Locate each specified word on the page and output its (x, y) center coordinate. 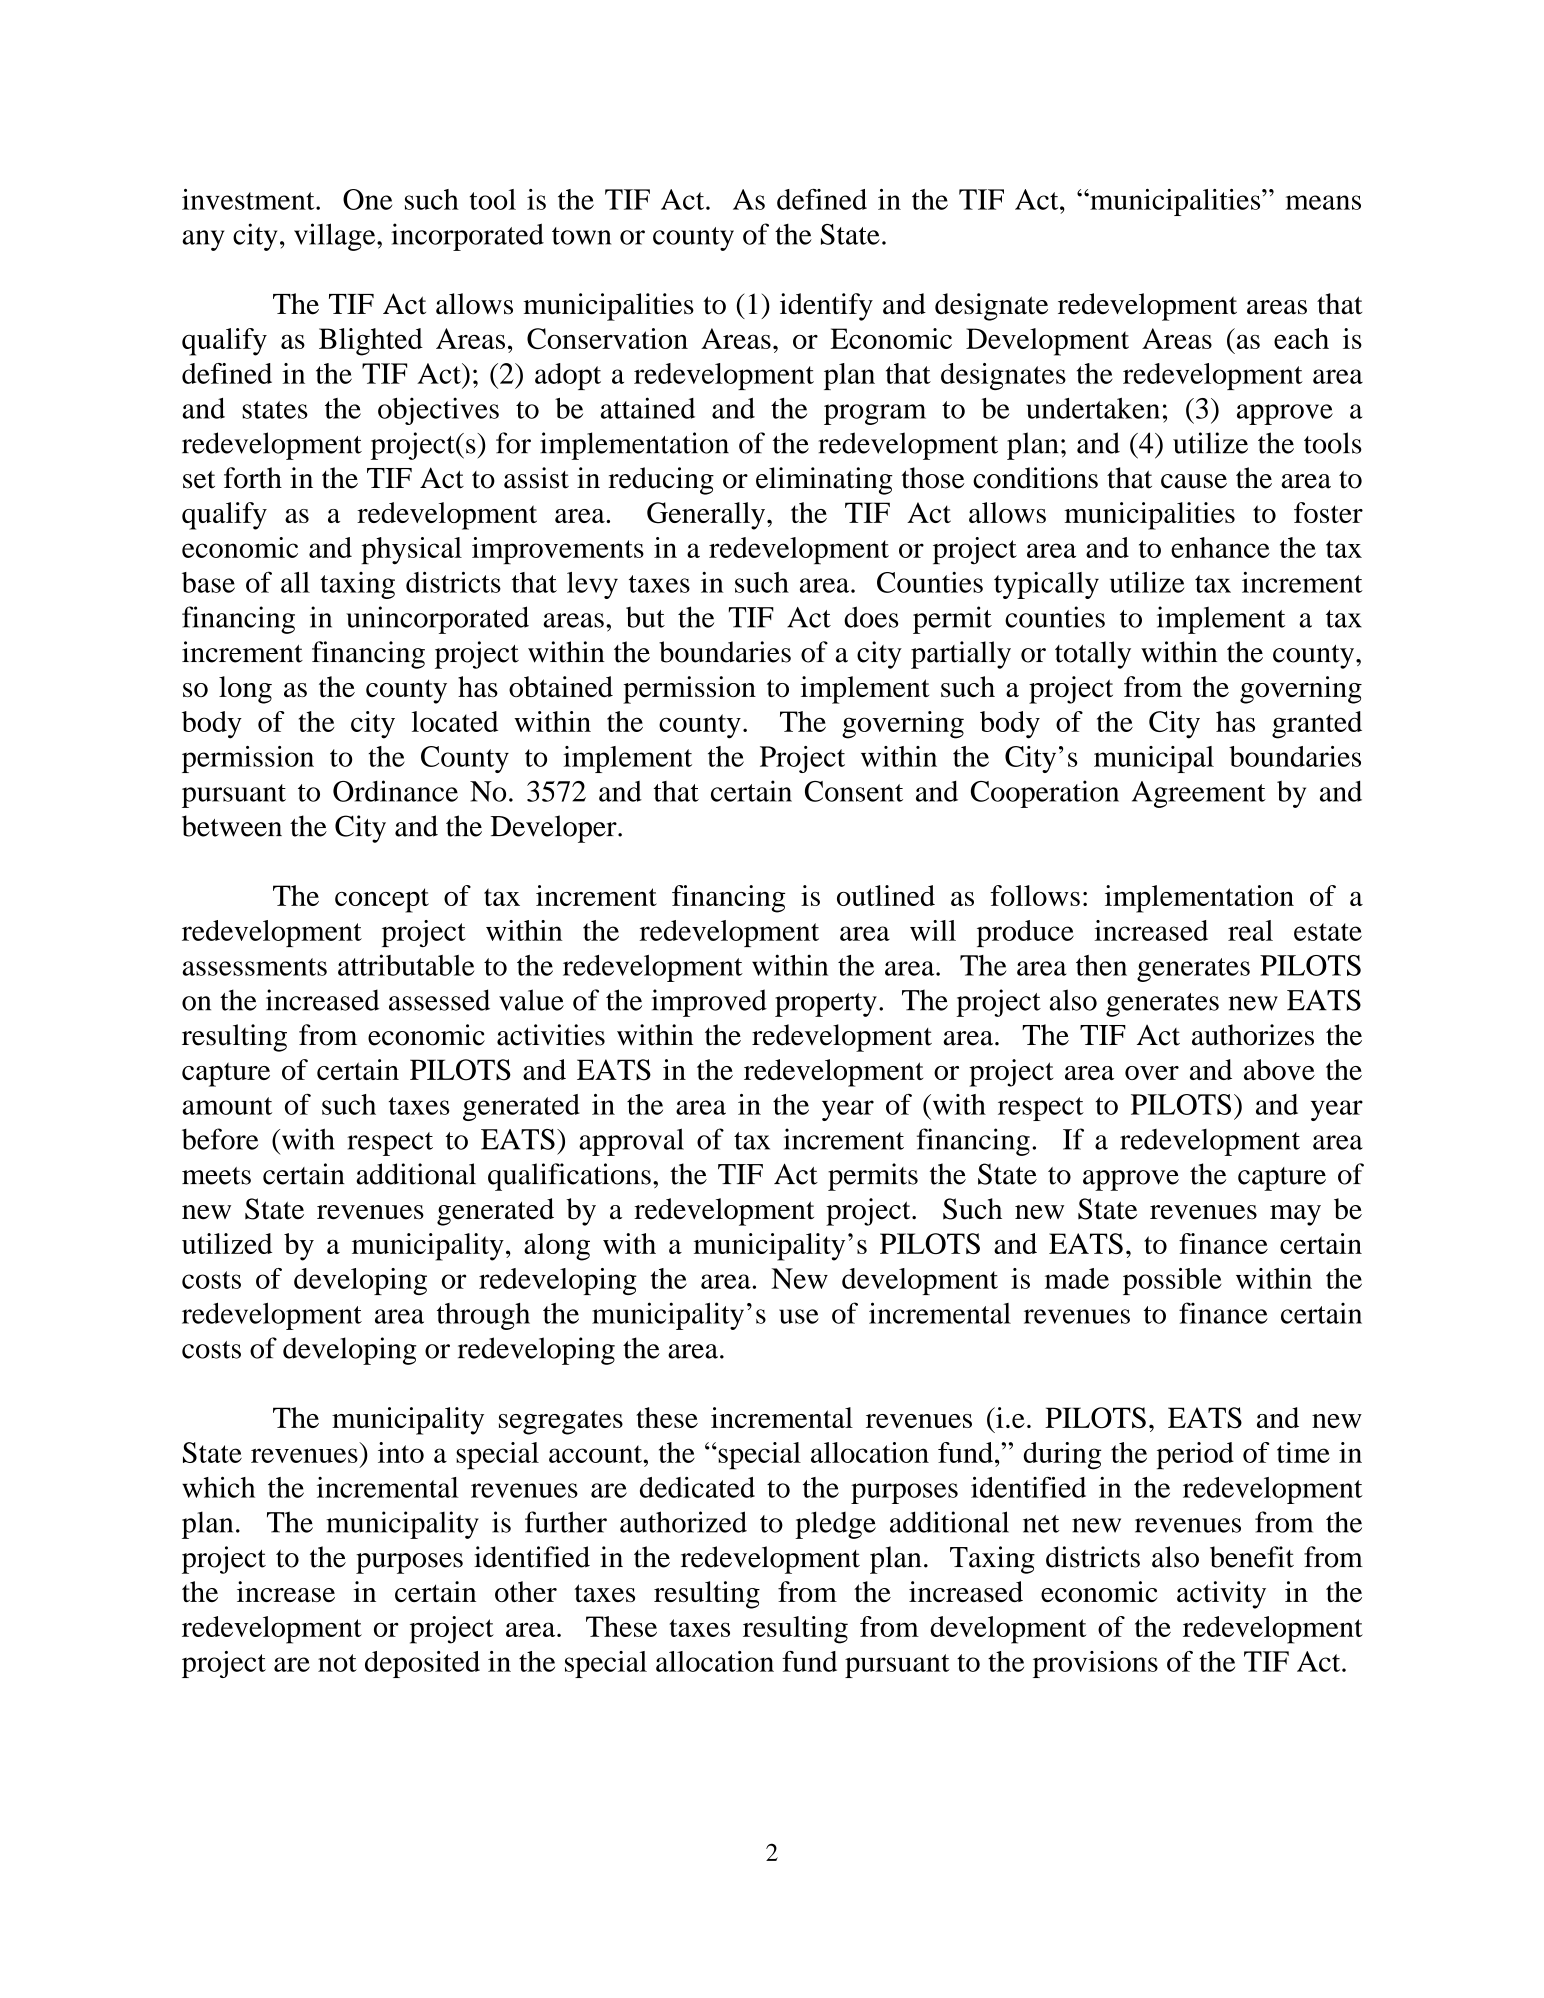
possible (1172, 1281)
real (1250, 930)
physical (411, 551)
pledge (835, 1525)
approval (631, 1142)
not (337, 1663)
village (336, 237)
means (1323, 202)
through (483, 1316)
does (871, 617)
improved (709, 1003)
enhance (1220, 547)
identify (826, 307)
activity (1221, 1595)
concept (382, 900)
